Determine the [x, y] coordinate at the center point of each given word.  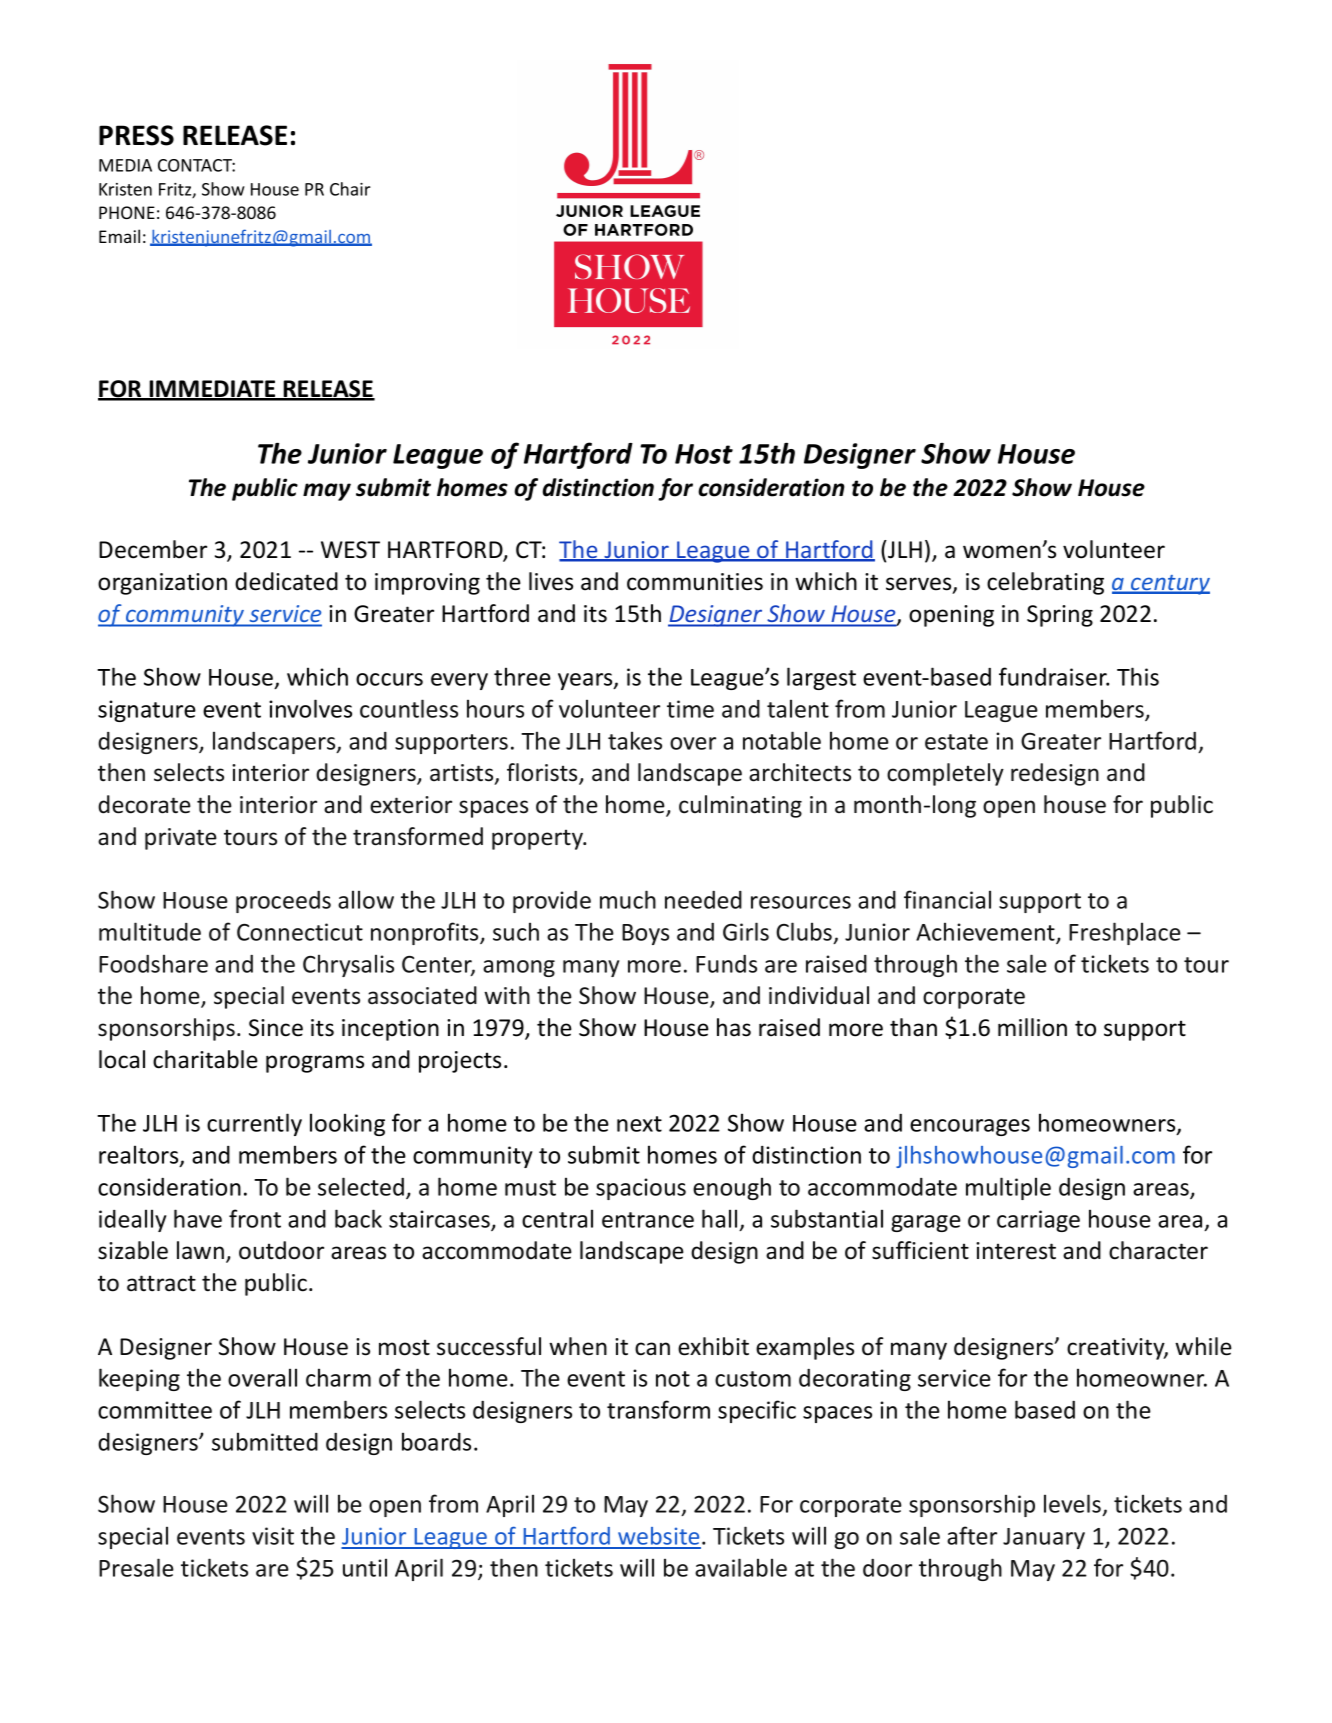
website [658, 1537]
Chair [350, 189]
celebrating [1045, 583]
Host [704, 454]
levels [1073, 1505]
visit [273, 1536]
